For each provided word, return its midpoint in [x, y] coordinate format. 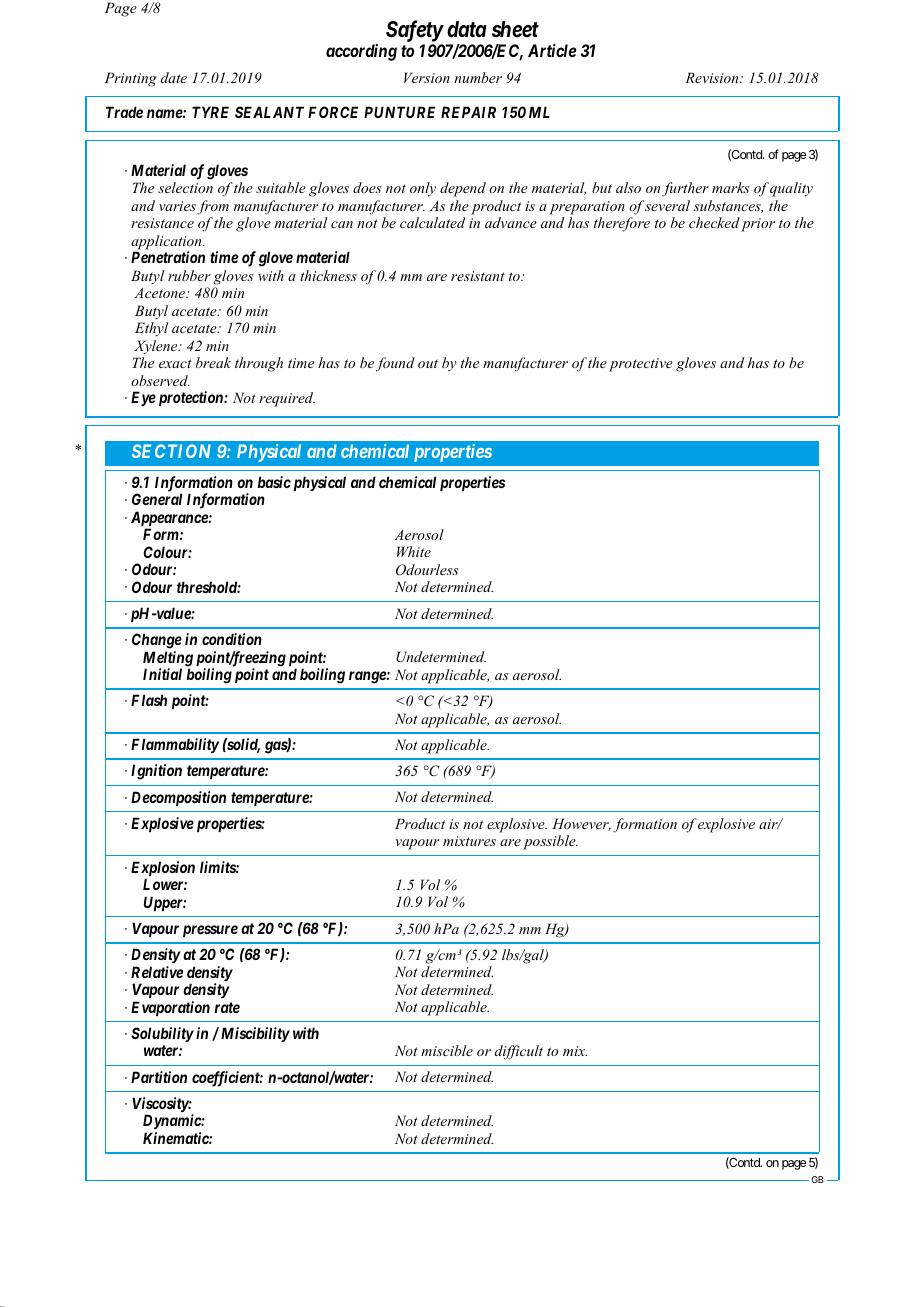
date [174, 77]
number [478, 77]
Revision [713, 77]
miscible [447, 1050]
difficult [519, 1052]
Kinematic [176, 1138]
